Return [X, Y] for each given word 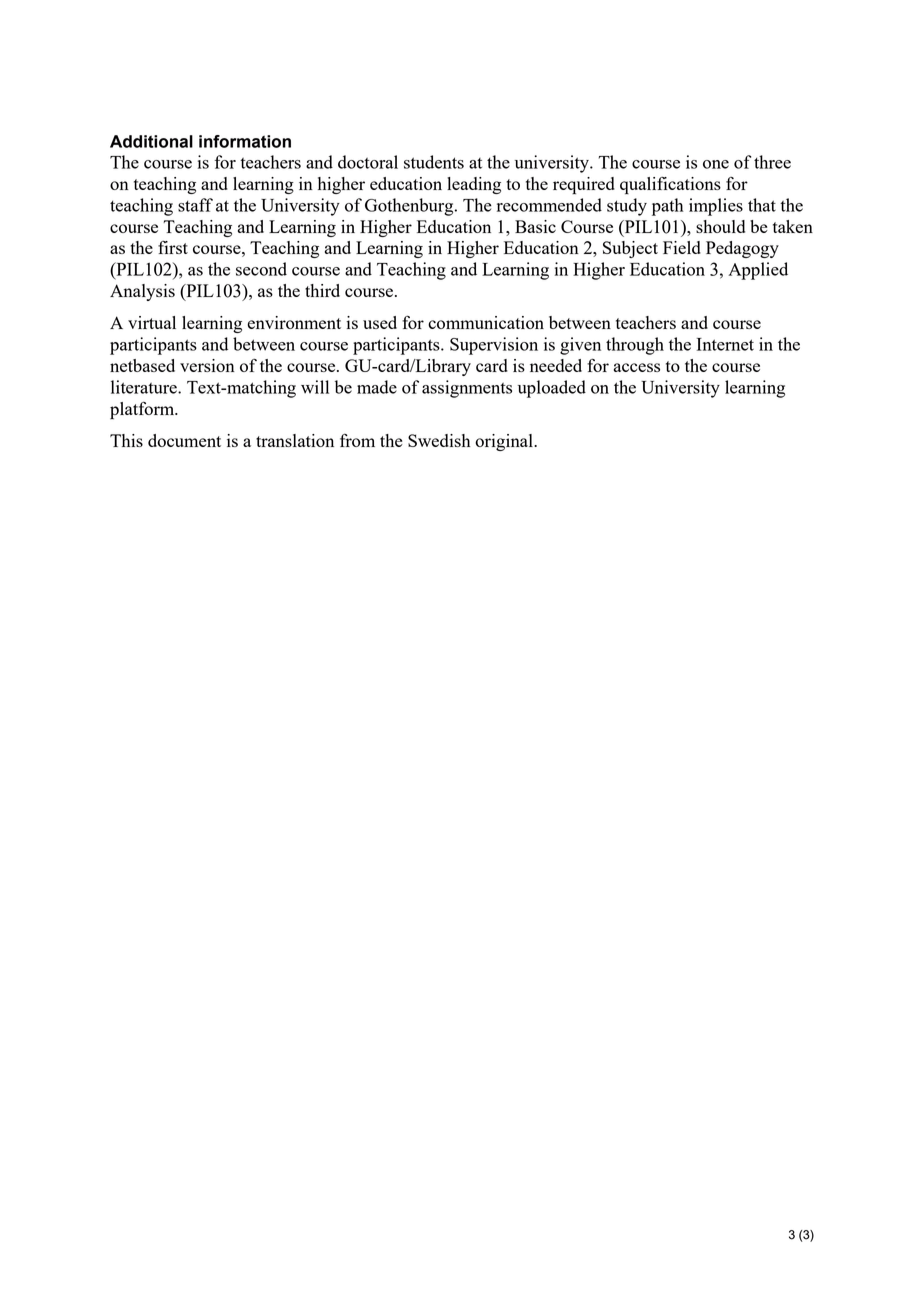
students [434, 162]
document [184, 440]
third [322, 290]
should [720, 226]
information [245, 141]
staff [195, 205]
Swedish [439, 440]
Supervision [494, 346]
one [716, 164]
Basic [535, 226]
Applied [758, 271]
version [207, 365]
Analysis [142, 292]
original [505, 442]
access [637, 367]
